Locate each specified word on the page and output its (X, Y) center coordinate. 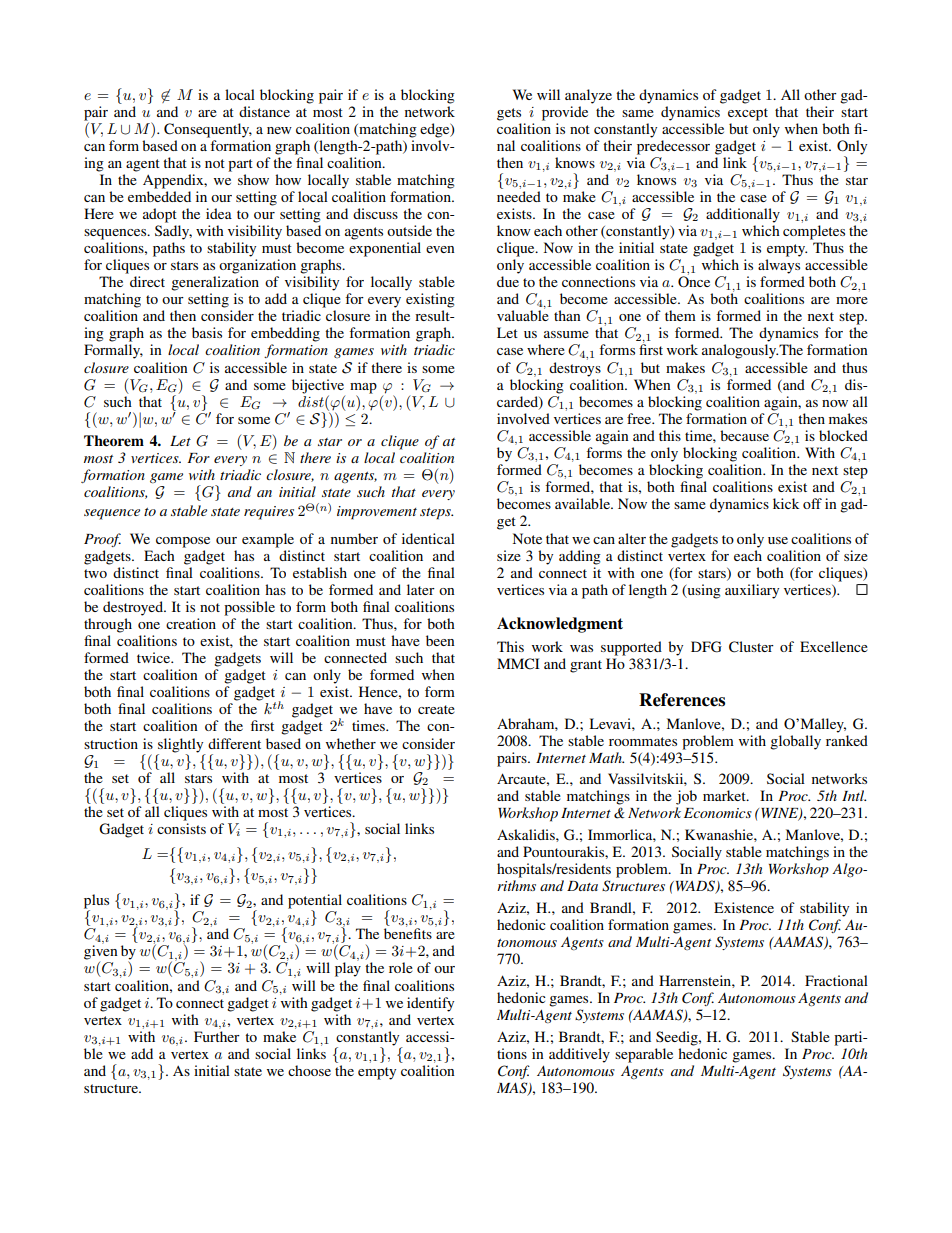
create (436, 709)
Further (217, 1036)
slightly (180, 745)
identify (430, 1004)
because (744, 435)
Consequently (208, 130)
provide (565, 113)
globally (795, 742)
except (748, 114)
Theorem (114, 441)
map (363, 388)
